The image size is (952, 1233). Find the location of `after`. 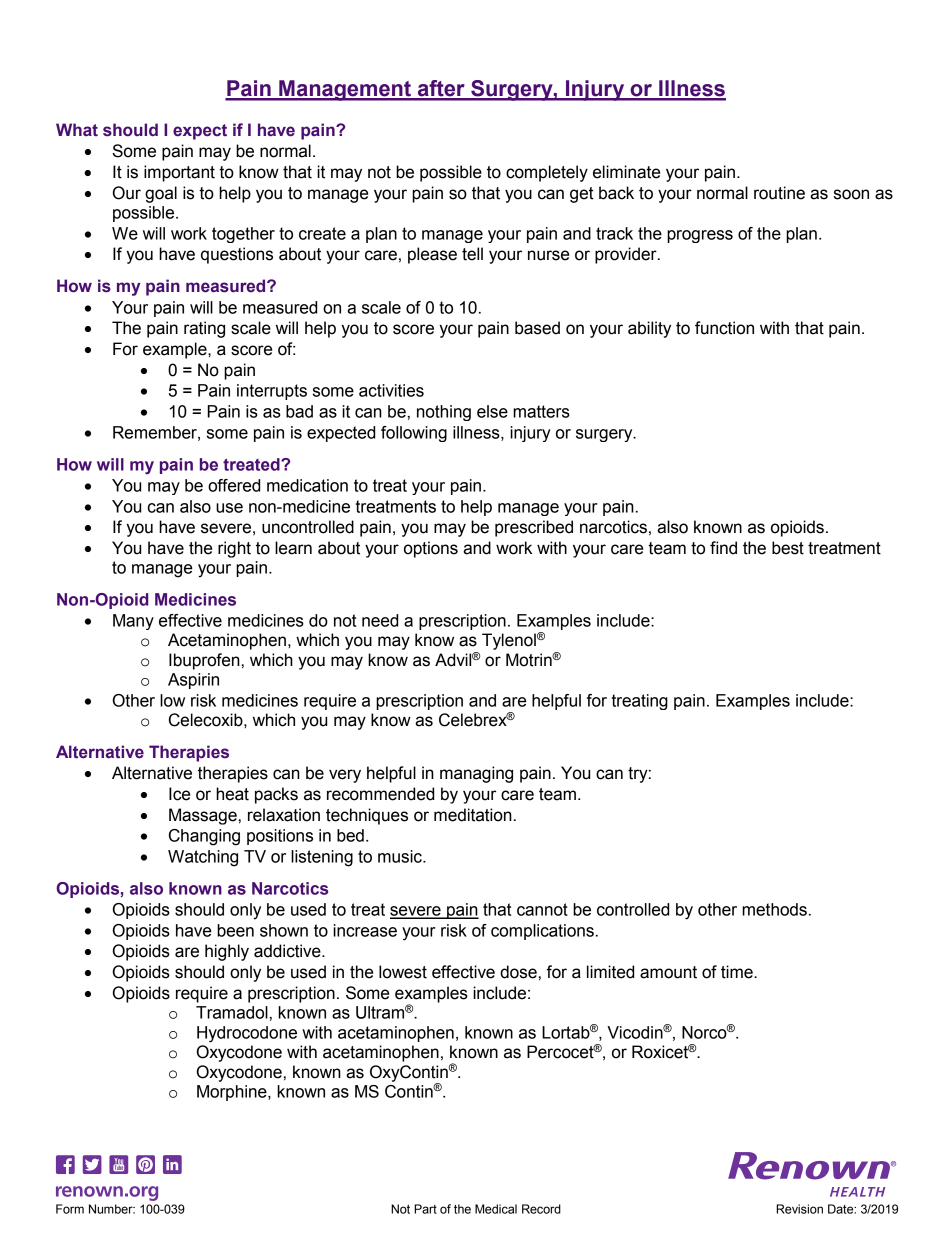

after is located at coordinates (441, 89).
